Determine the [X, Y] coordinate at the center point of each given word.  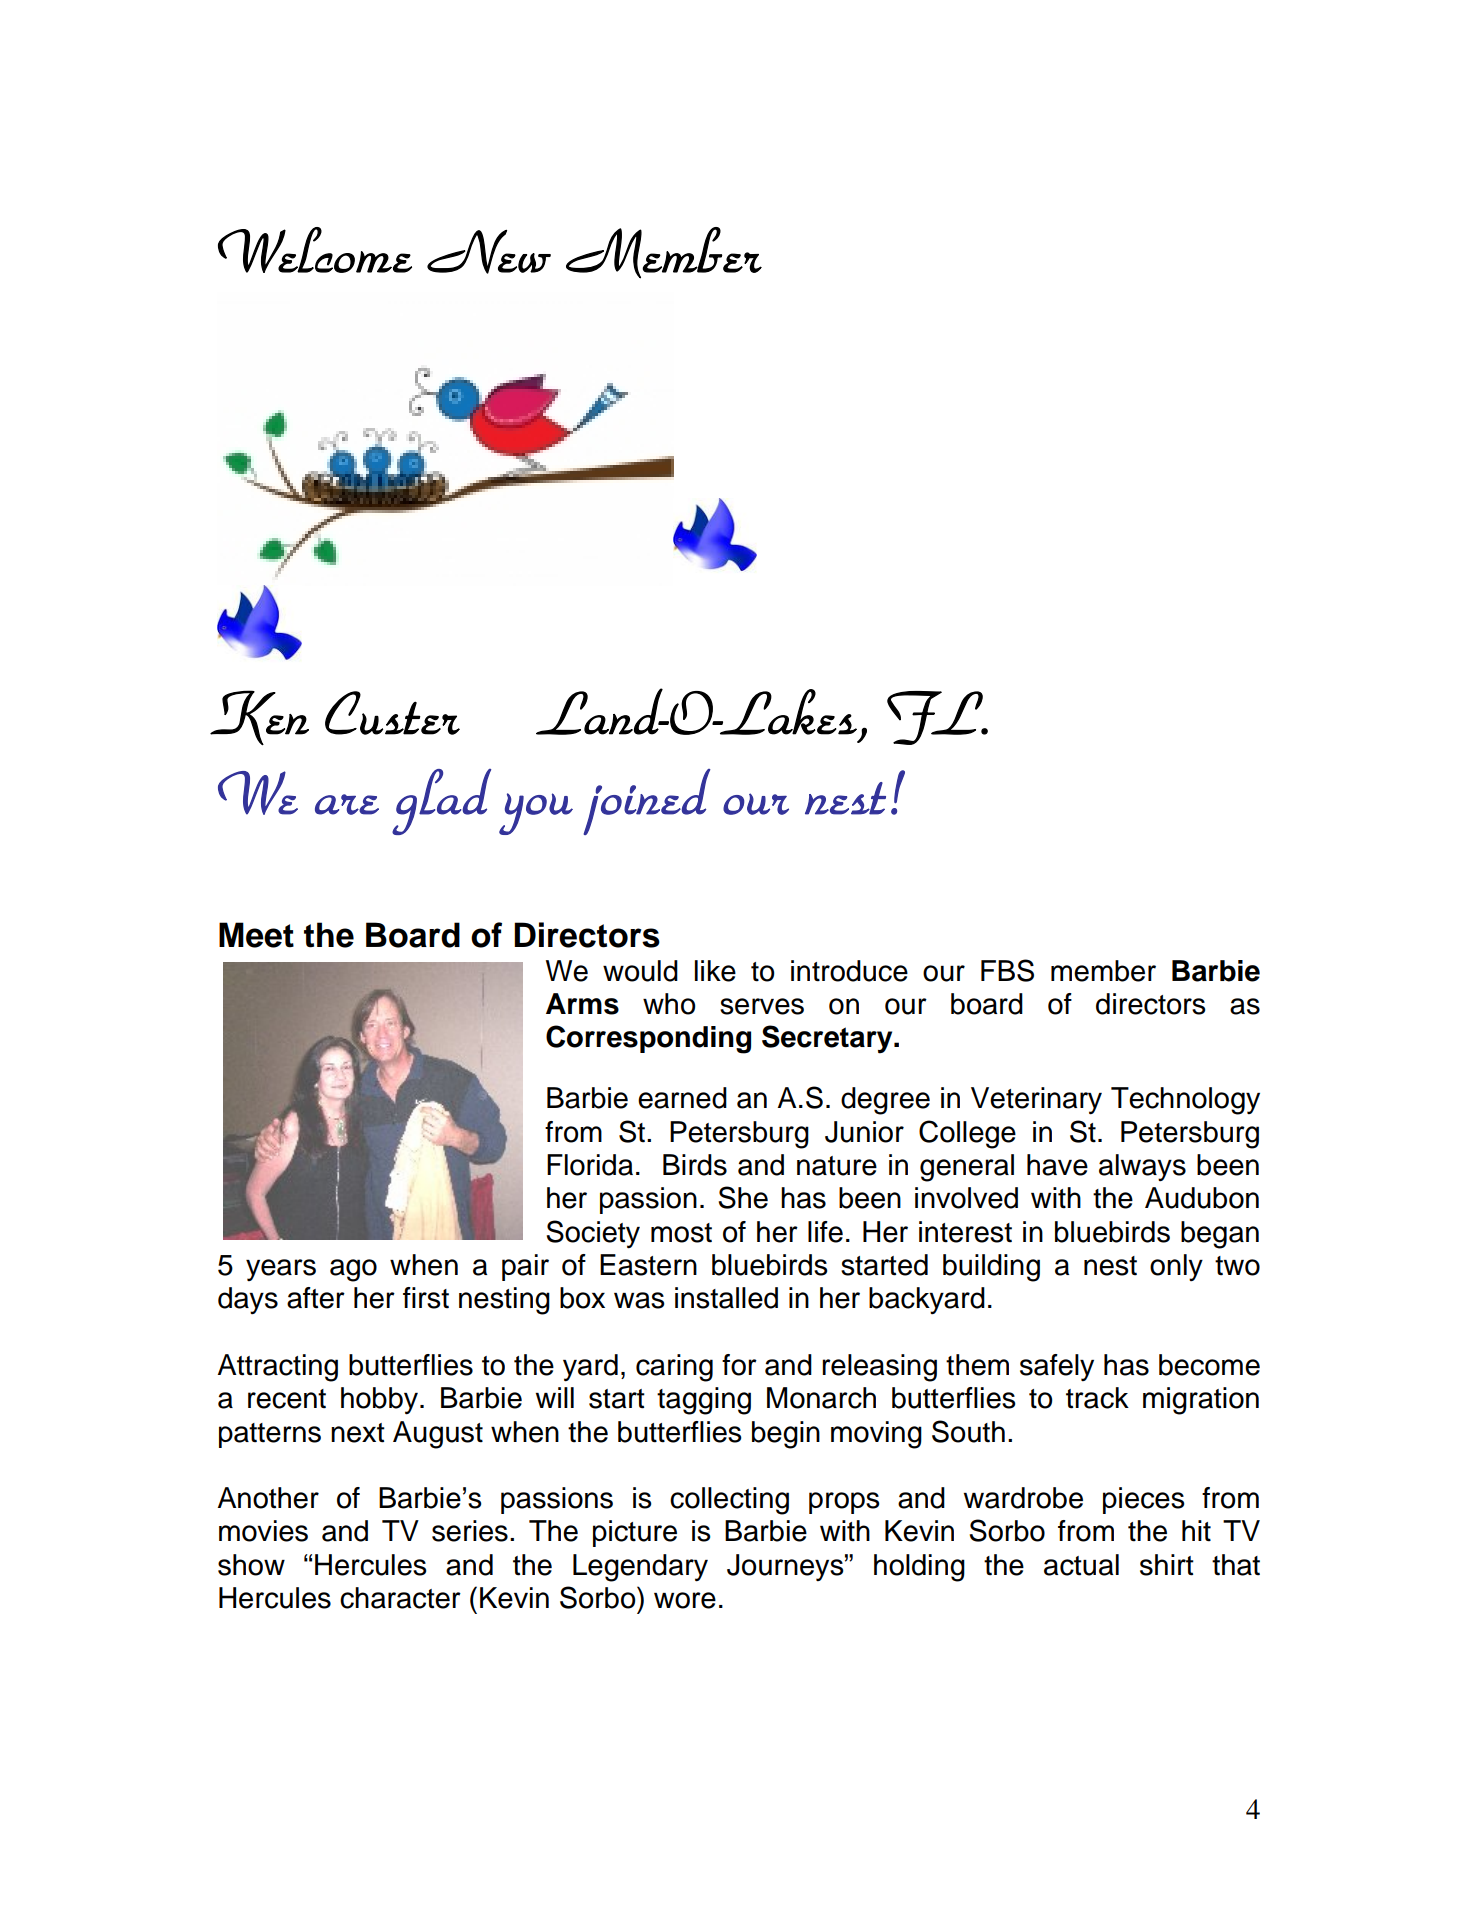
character [400, 1598]
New [489, 252]
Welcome [315, 250]
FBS [1007, 970]
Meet [256, 935]
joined [647, 802]
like [715, 971]
